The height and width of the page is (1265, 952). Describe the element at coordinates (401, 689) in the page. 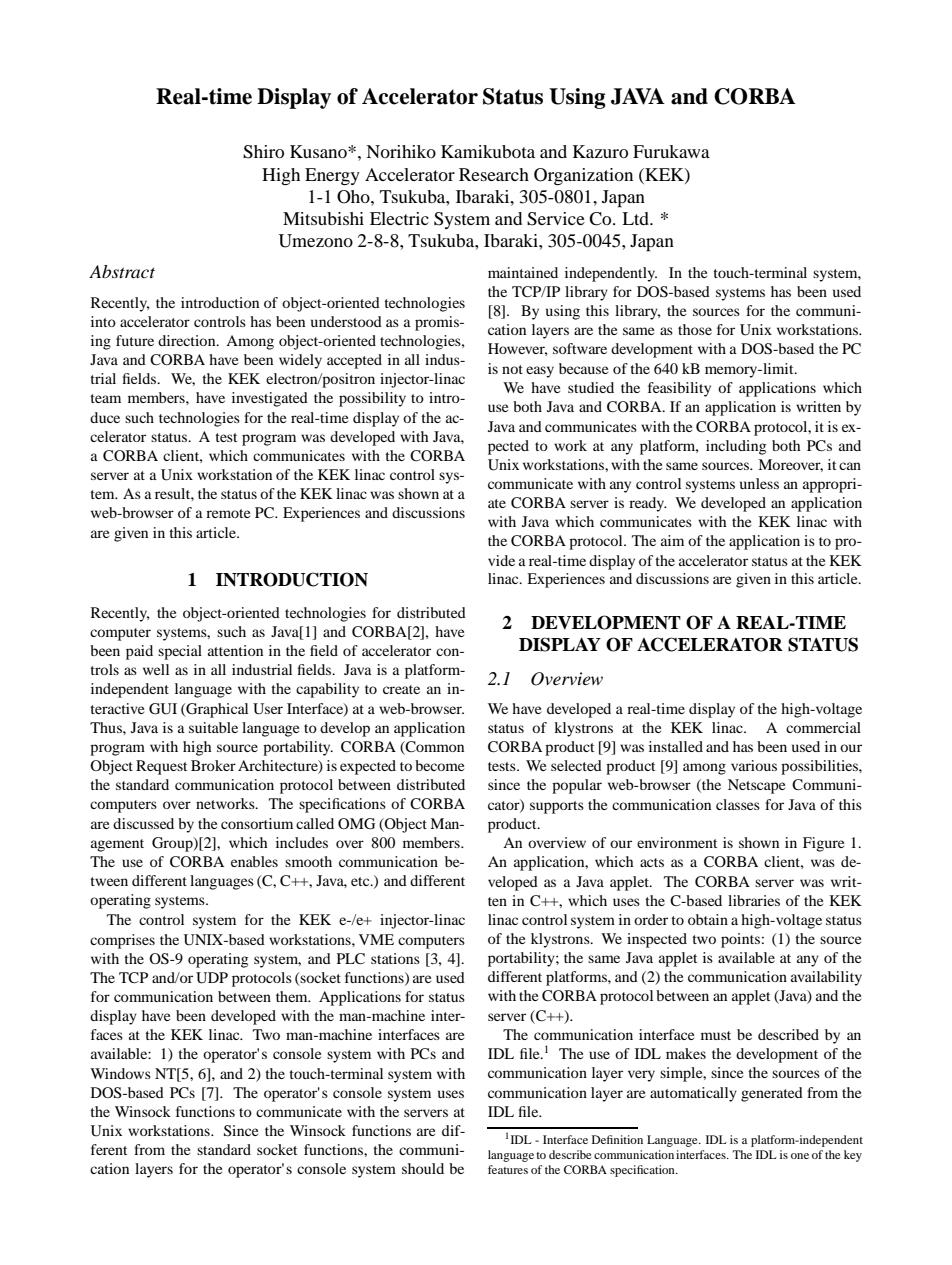

I see `create` at that location.
